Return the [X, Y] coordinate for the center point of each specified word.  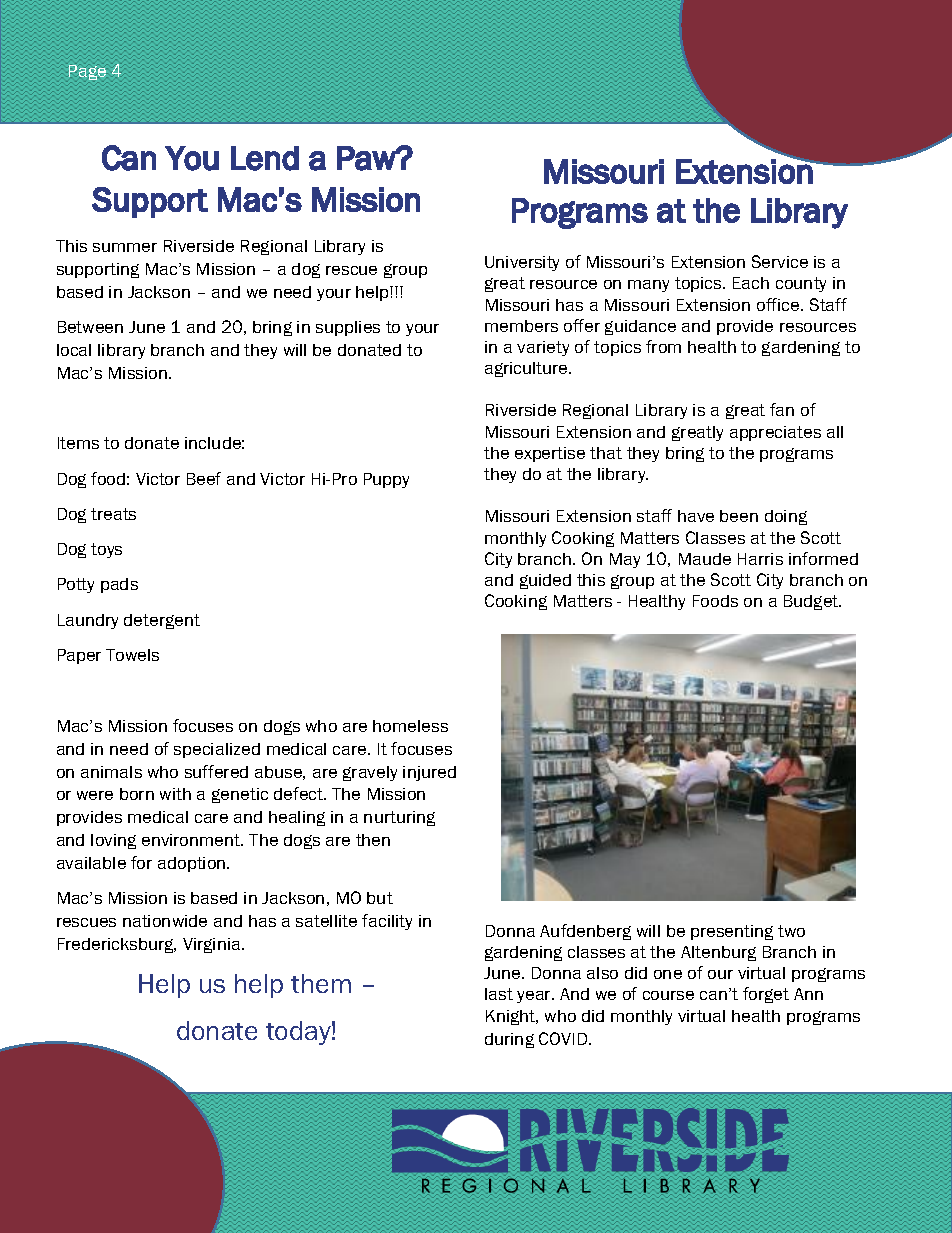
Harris [760, 559]
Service [780, 261]
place [78, 109]
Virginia [213, 945]
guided [545, 581]
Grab [430, 65]
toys [106, 550]
